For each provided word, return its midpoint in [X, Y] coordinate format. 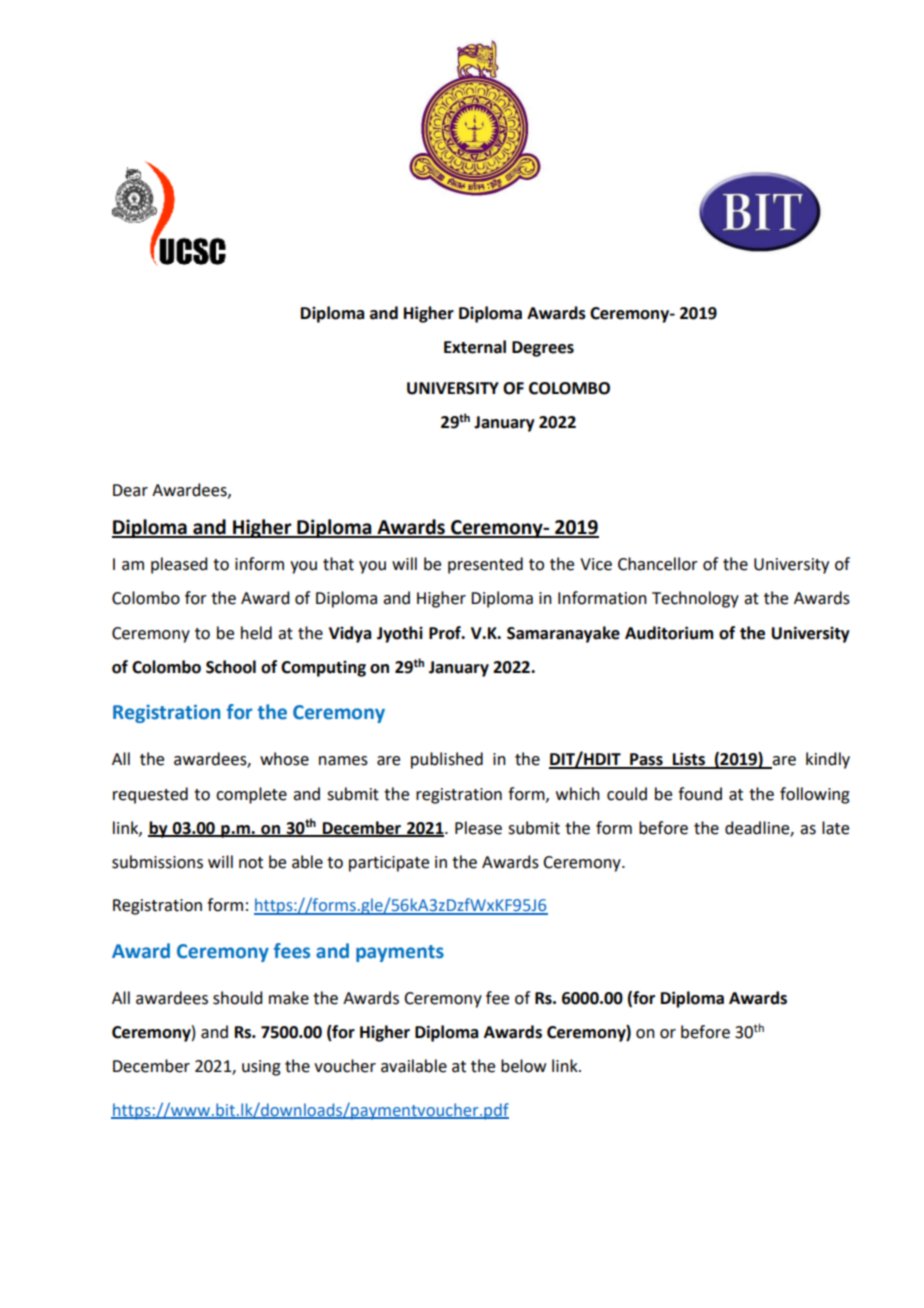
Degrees [543, 349]
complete [251, 795]
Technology [695, 599]
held [256, 633]
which [578, 794]
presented [485, 565]
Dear [130, 490]
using [261, 1068]
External [475, 347]
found [700, 794]
